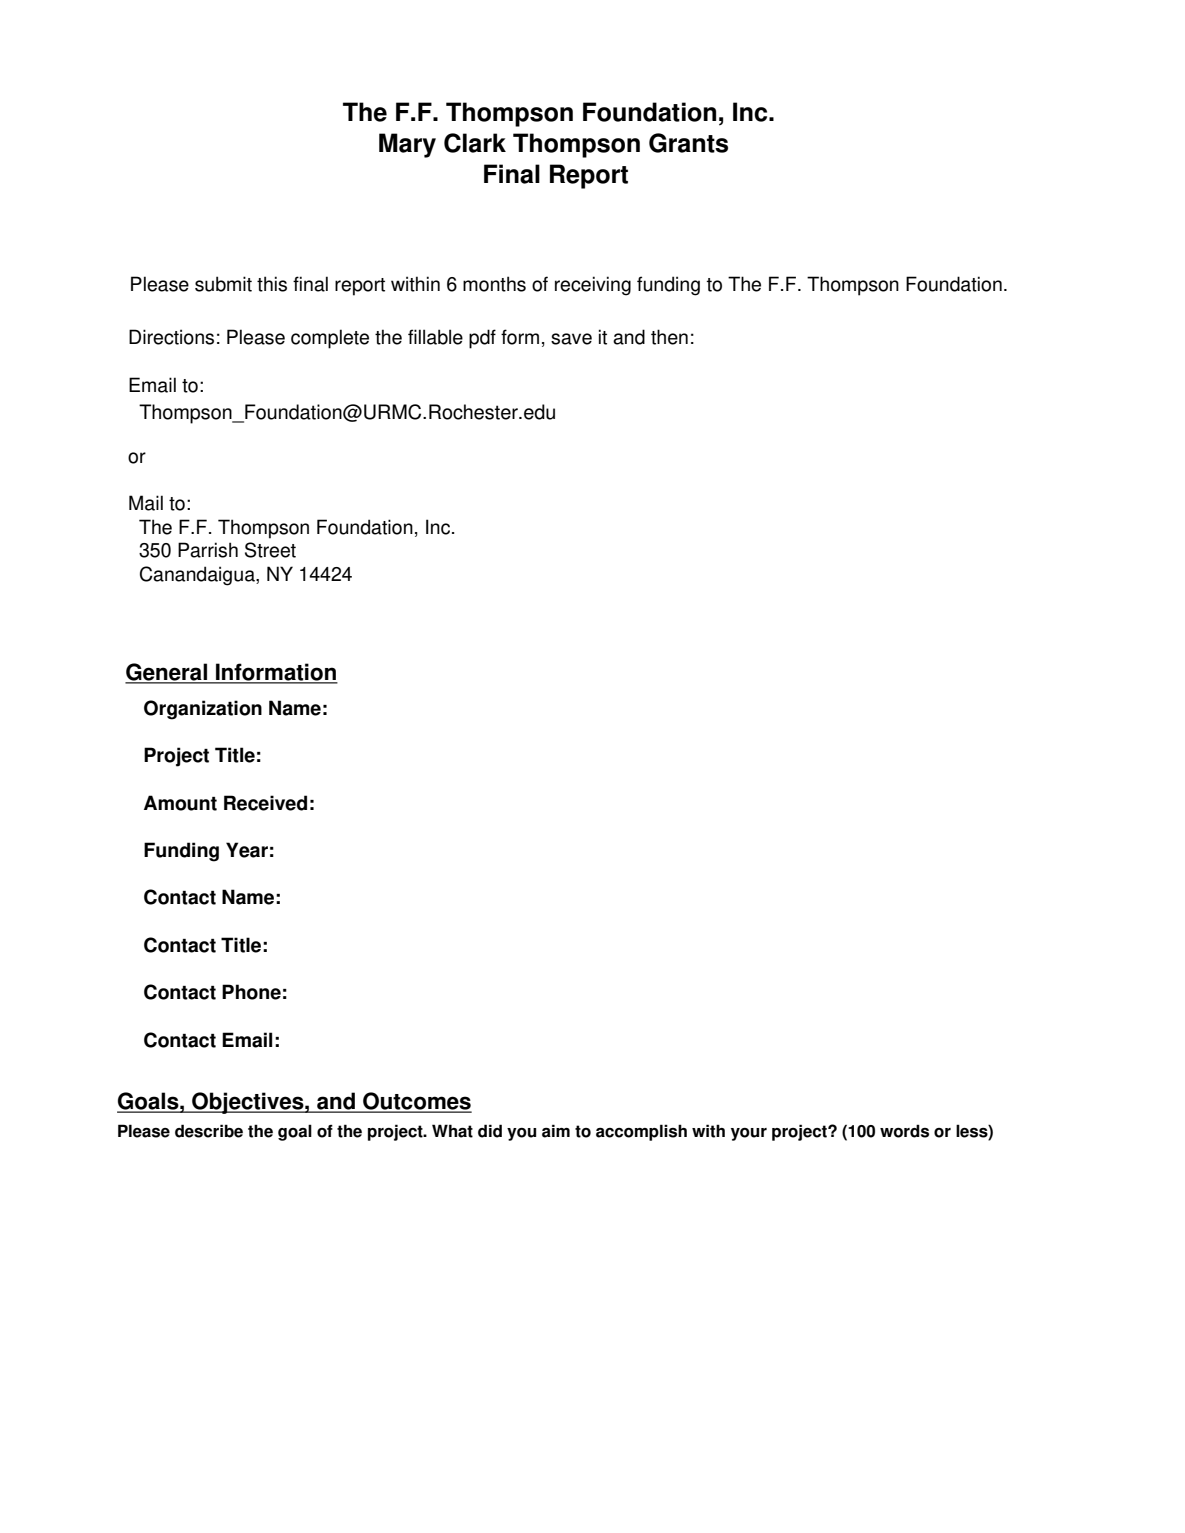 This screenshot has height=1533, width=1185. What do you see at coordinates (669, 337) in the screenshot?
I see `then` at bounding box center [669, 337].
